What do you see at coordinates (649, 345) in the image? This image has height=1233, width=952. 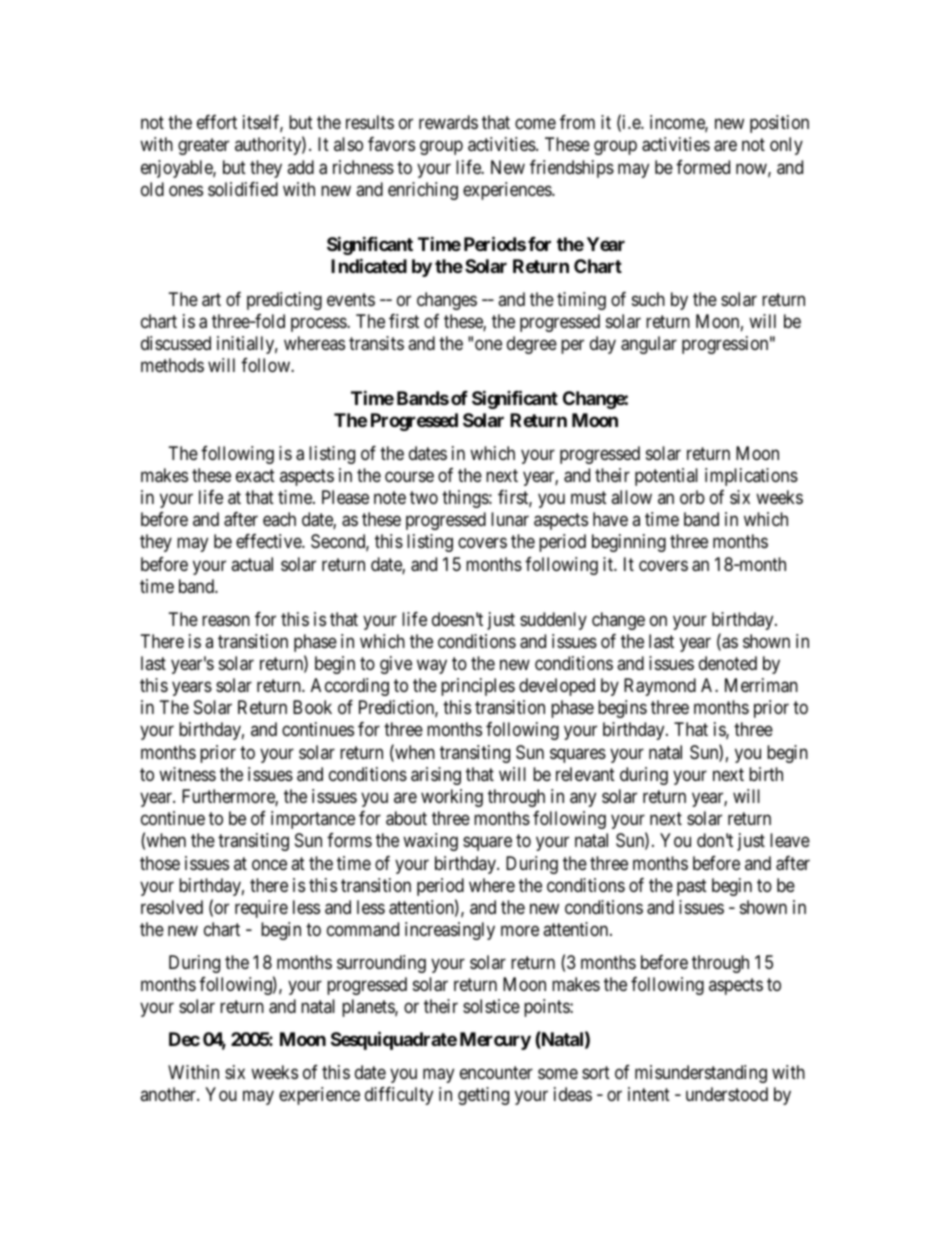 I see `angular` at bounding box center [649, 345].
